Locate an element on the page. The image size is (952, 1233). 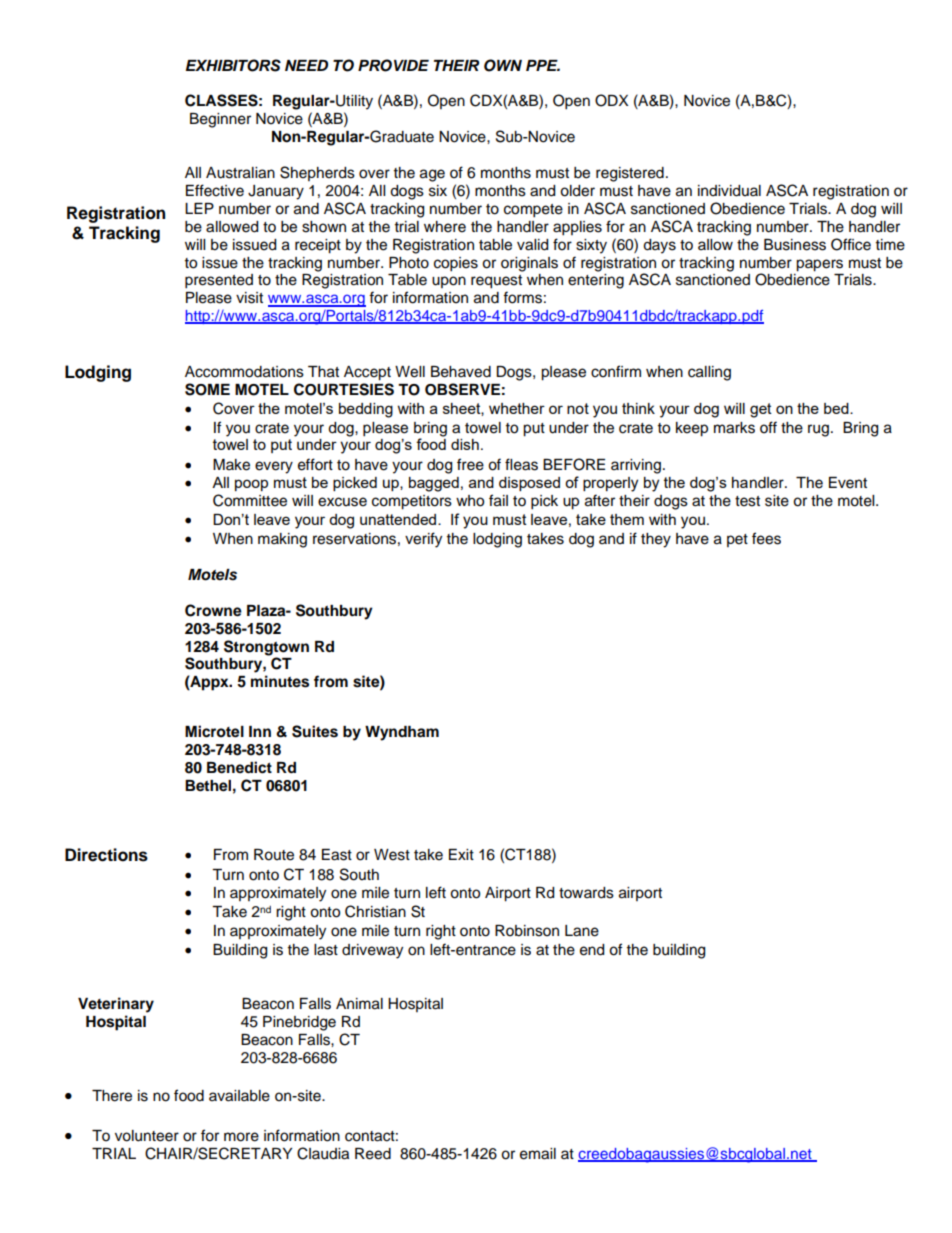
verify is located at coordinates (423, 540).
